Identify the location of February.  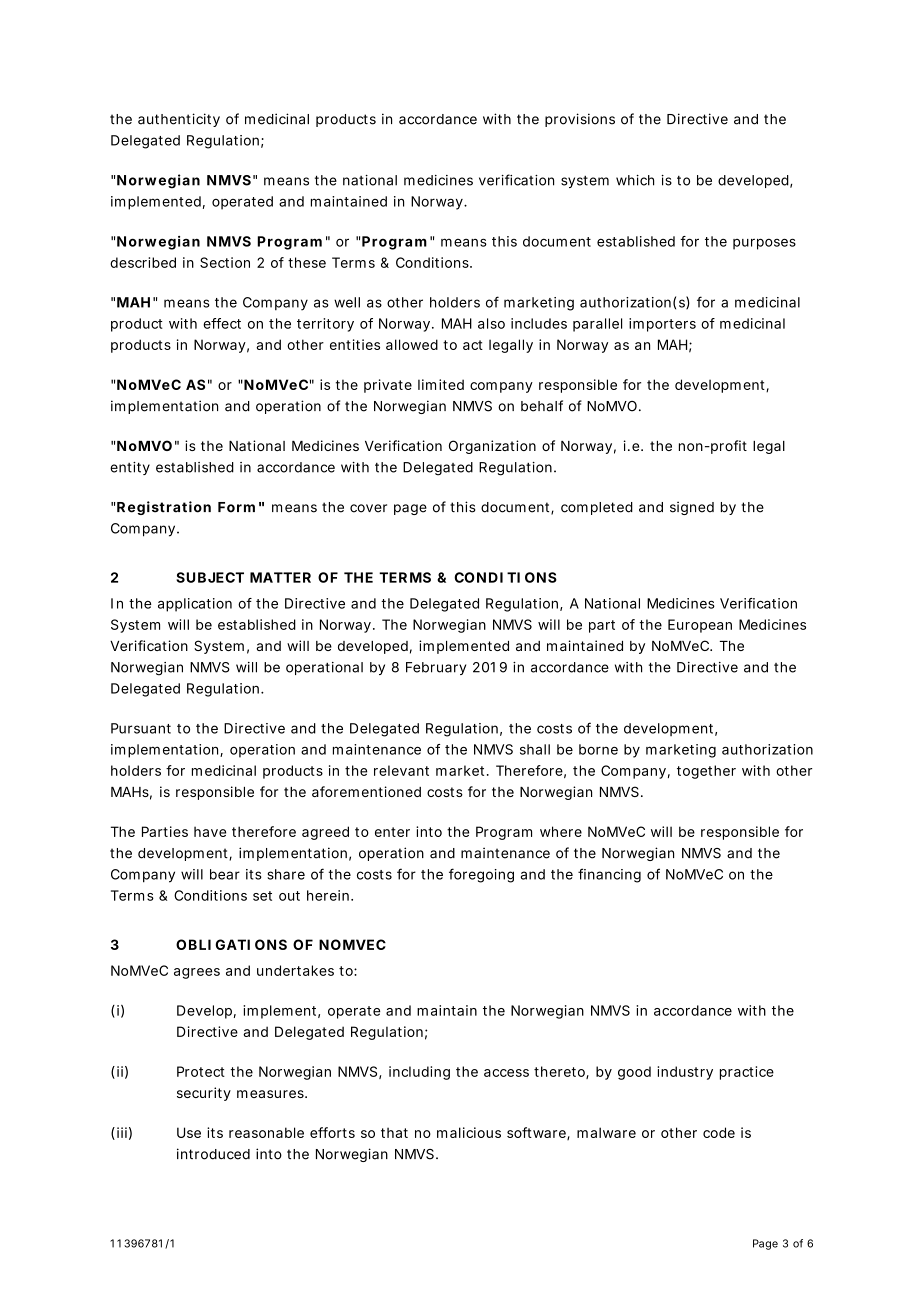
(436, 668).
